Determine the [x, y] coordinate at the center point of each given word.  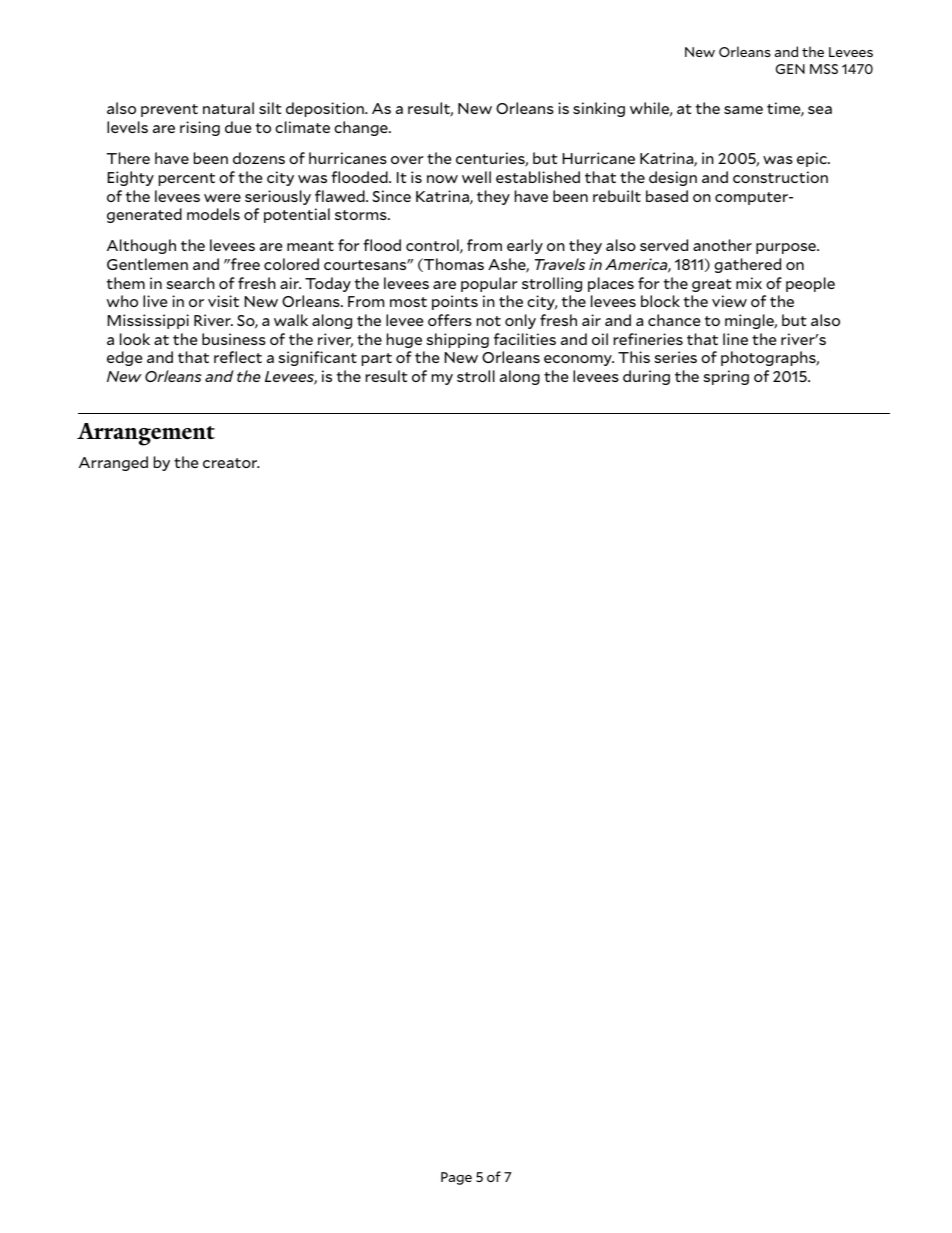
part [377, 359]
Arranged [113, 463]
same [743, 110]
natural [228, 108]
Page [456, 1178]
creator [231, 463]
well [476, 177]
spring [726, 377]
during [646, 377]
